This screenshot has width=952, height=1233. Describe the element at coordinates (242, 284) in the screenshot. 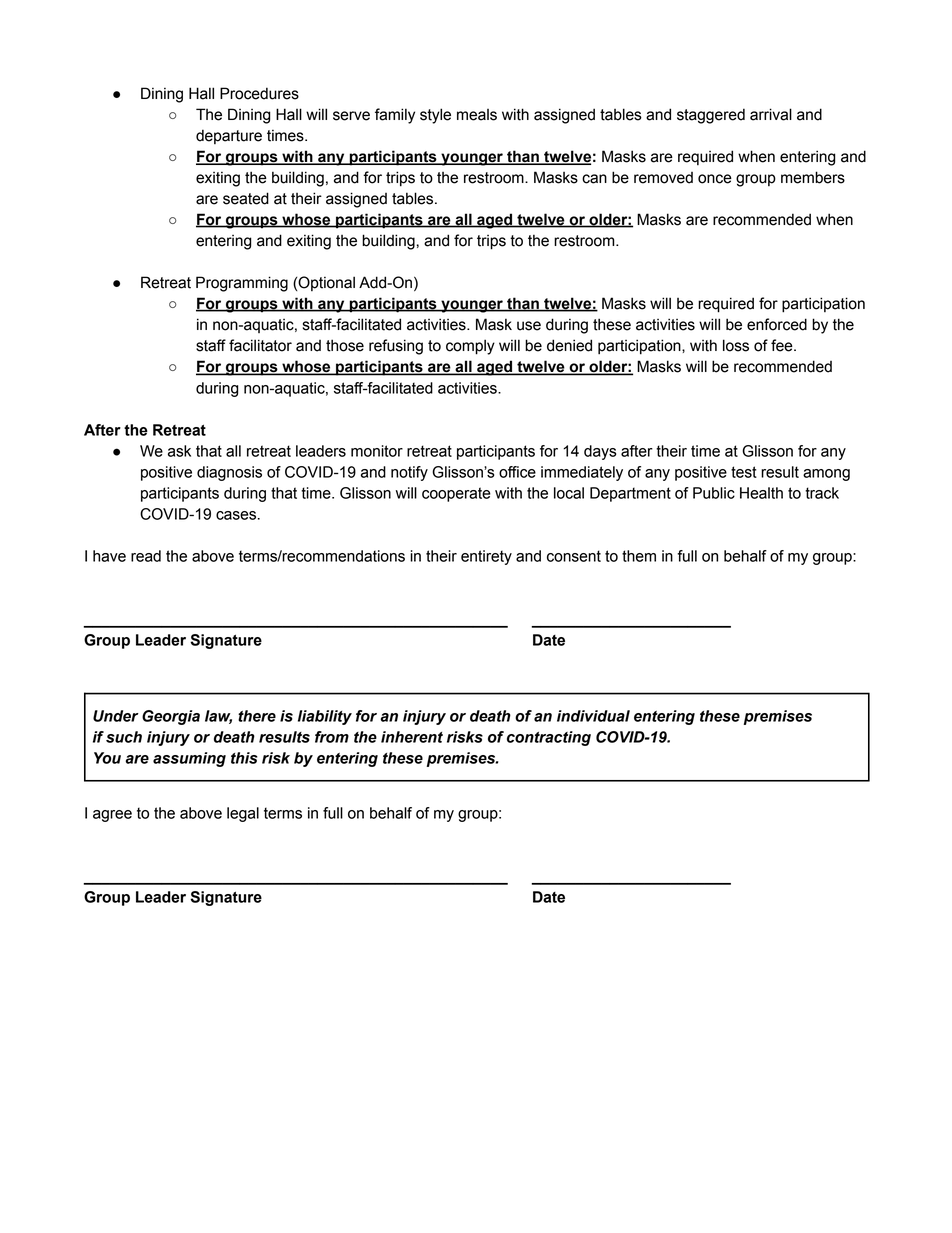

I see `Programming` at that location.
